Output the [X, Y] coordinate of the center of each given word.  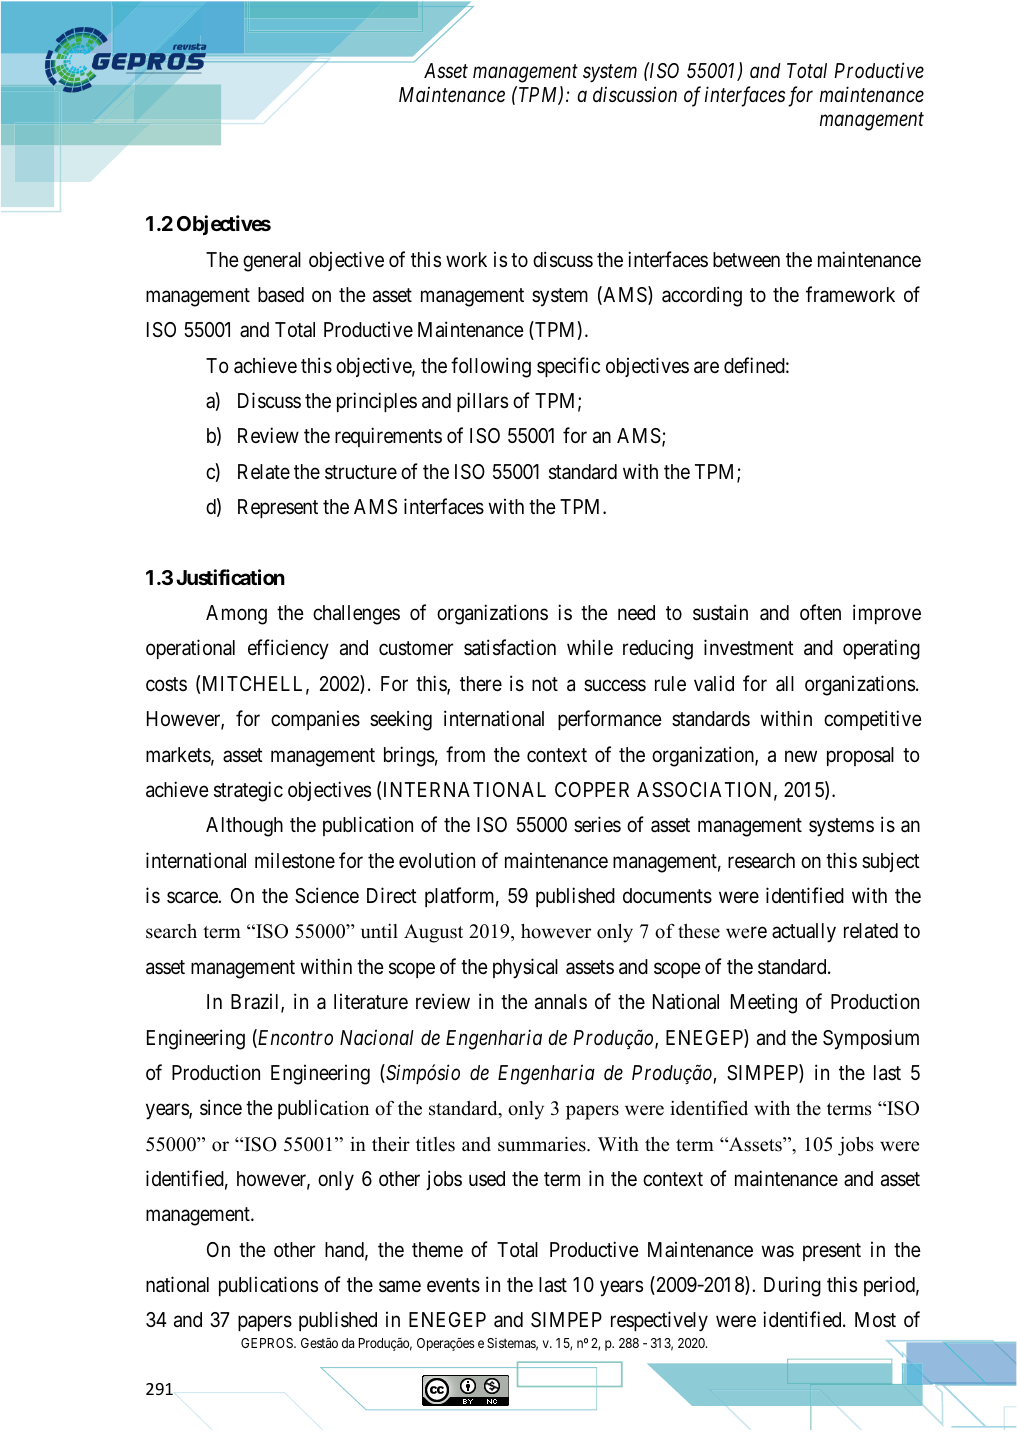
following [491, 367]
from [465, 754]
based [281, 295]
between [746, 259]
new [801, 756]
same [400, 1287]
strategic [248, 791]
